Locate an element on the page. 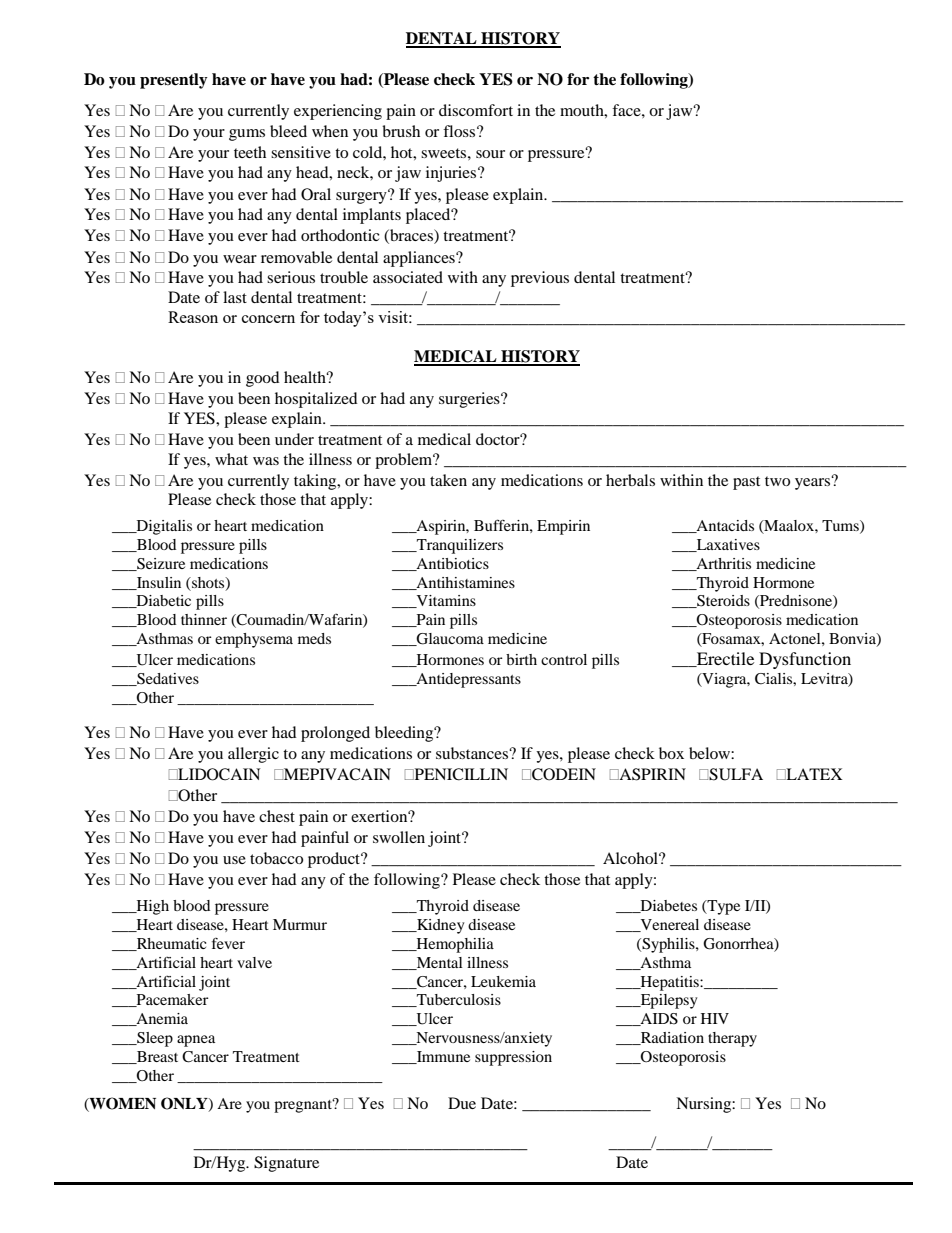 The image size is (952, 1233). was is located at coordinates (266, 461).
